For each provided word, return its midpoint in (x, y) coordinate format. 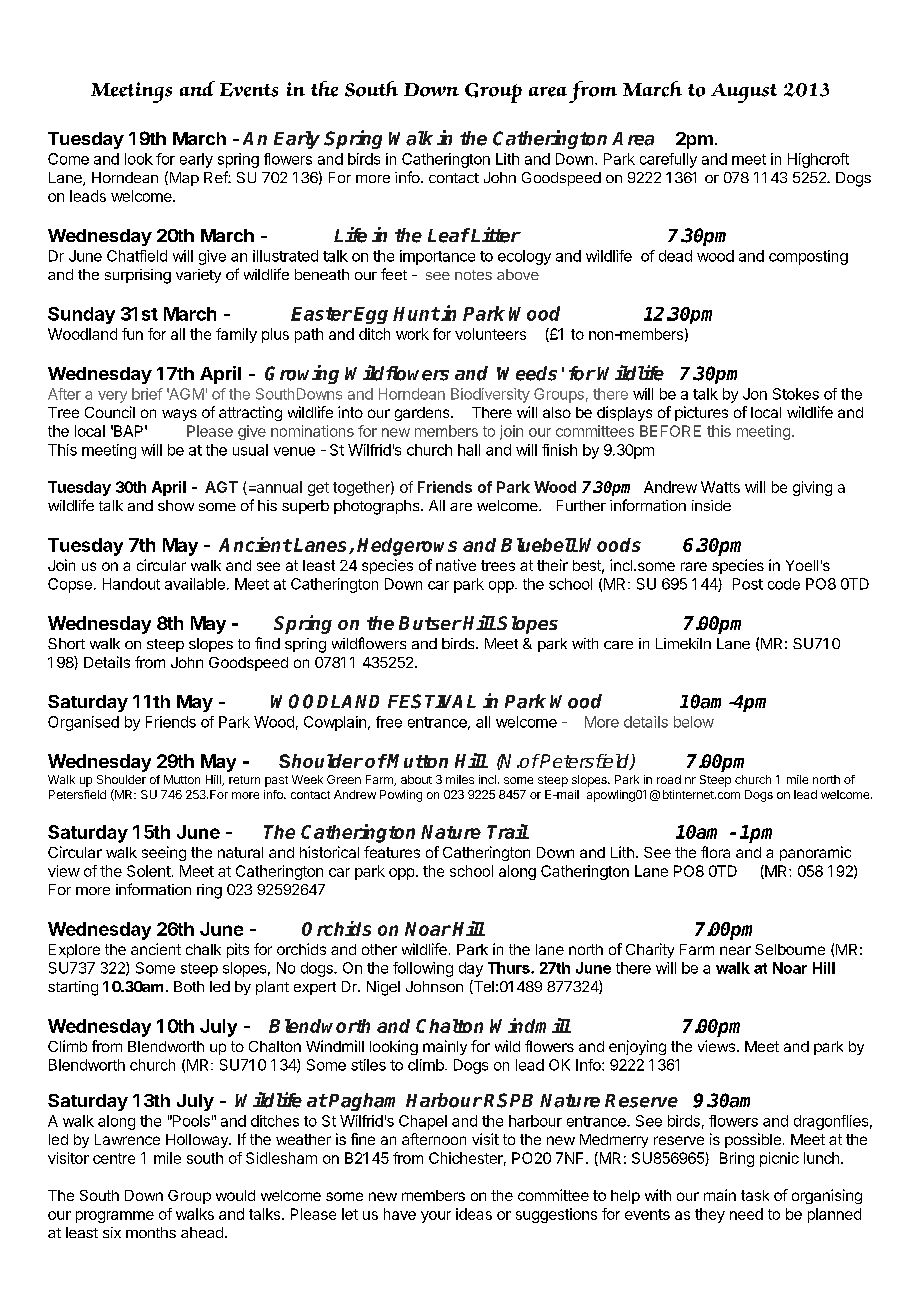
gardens (423, 414)
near (735, 950)
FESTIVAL (432, 701)
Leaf (449, 235)
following (423, 969)
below (694, 722)
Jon (755, 394)
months (151, 1232)
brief (147, 394)
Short (66, 643)
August (744, 93)
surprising (138, 276)
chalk (203, 949)
